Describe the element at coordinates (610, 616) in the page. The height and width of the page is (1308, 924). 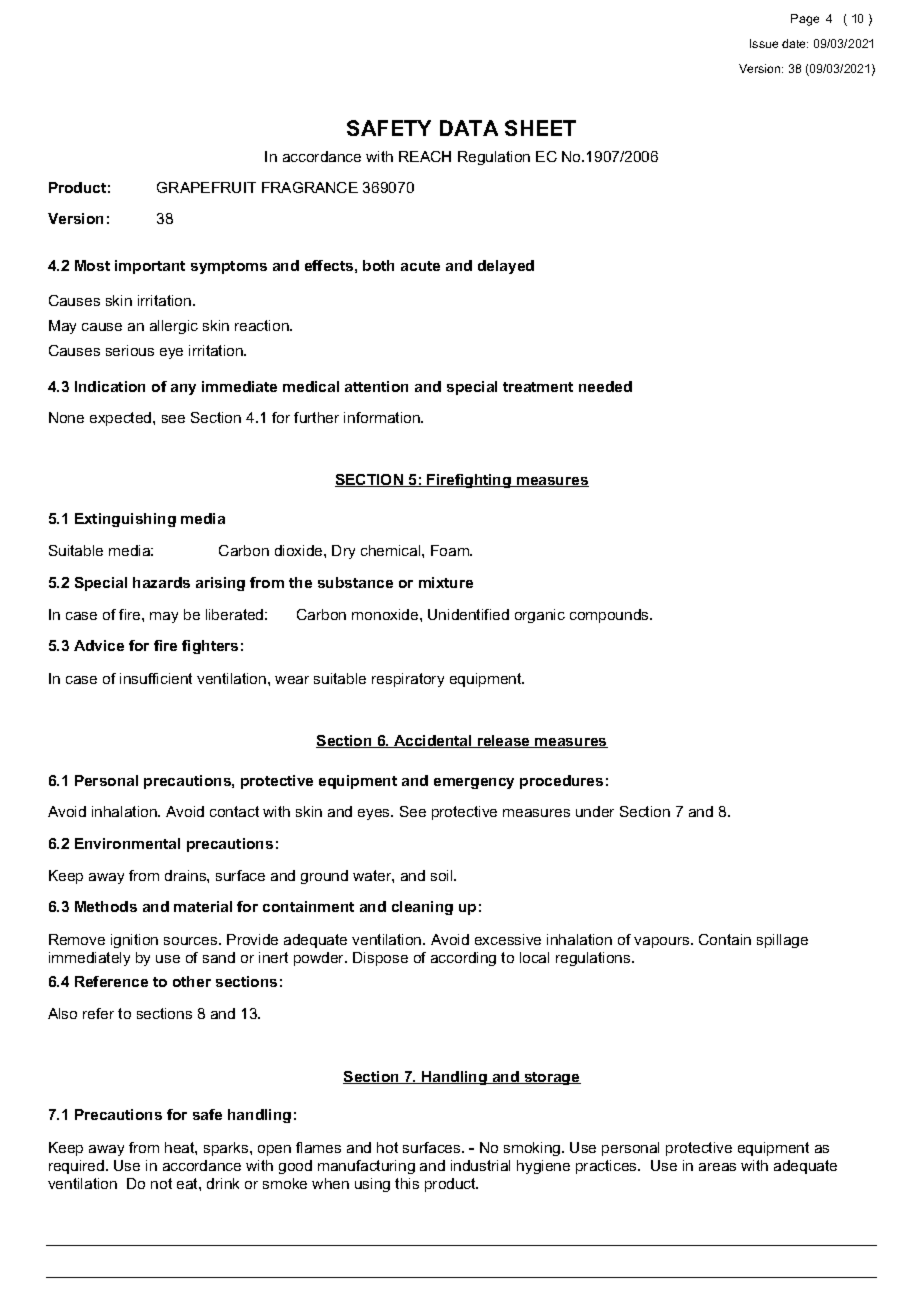
I see `compounds` at that location.
